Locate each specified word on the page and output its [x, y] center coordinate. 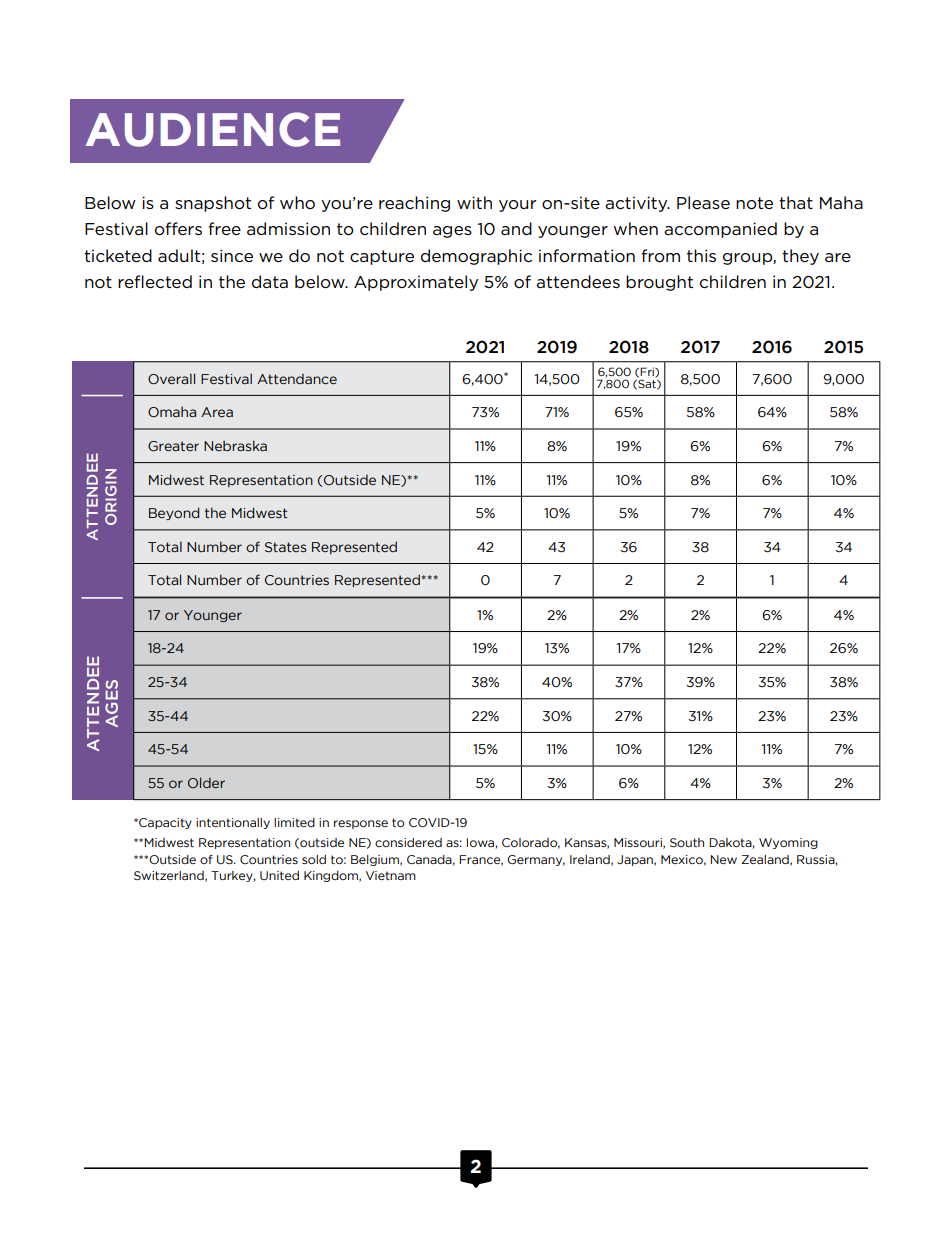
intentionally [233, 823]
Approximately [416, 283]
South [687, 842]
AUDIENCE [213, 129]
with [474, 202]
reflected [155, 281]
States [285, 547]
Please [703, 202]
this [701, 255]
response [361, 824]
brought [659, 283]
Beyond [174, 513]
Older [206, 782]
